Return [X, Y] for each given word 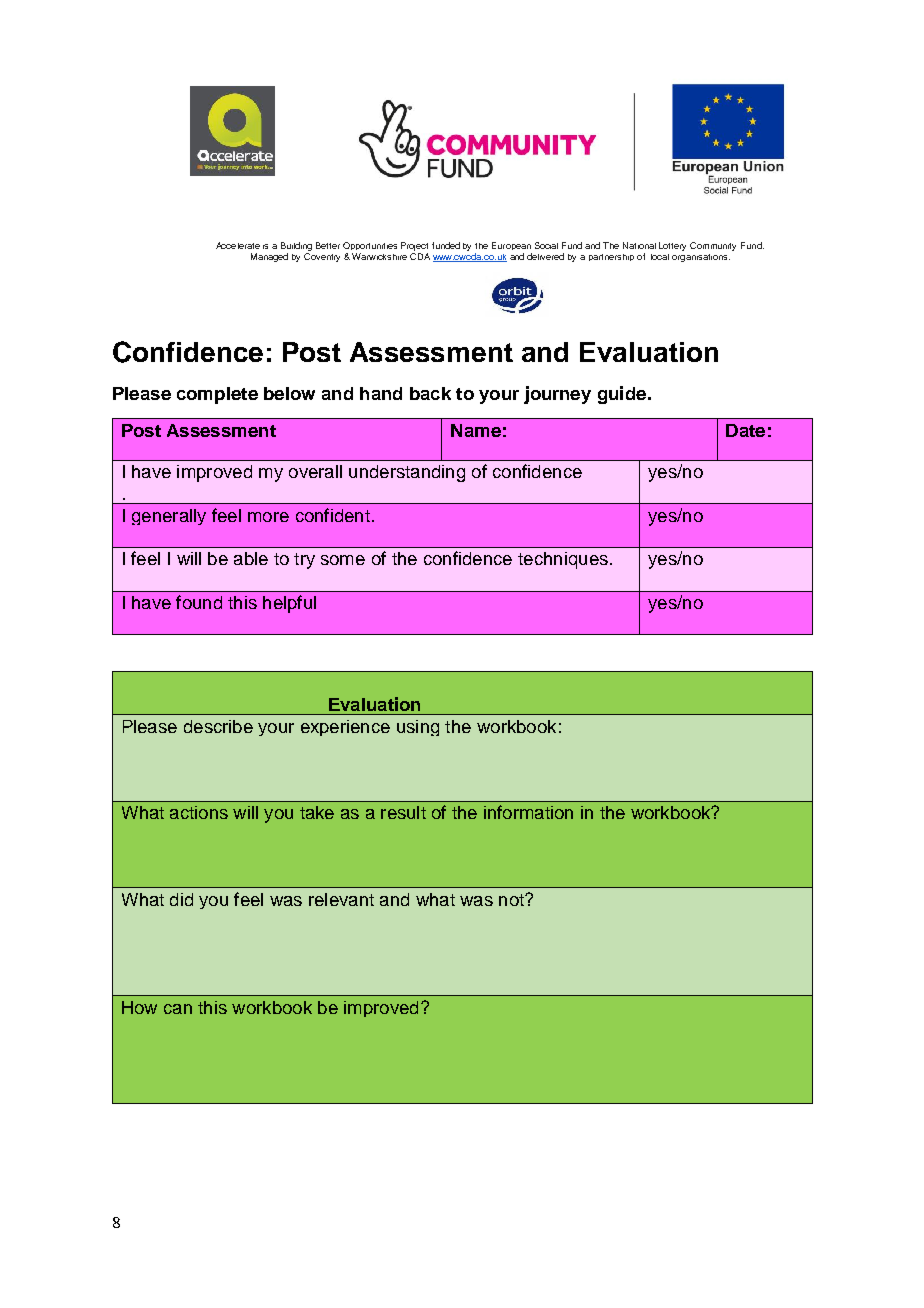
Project [414, 248]
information [528, 812]
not [512, 900]
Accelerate [238, 245]
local [660, 257]
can [178, 1009]
